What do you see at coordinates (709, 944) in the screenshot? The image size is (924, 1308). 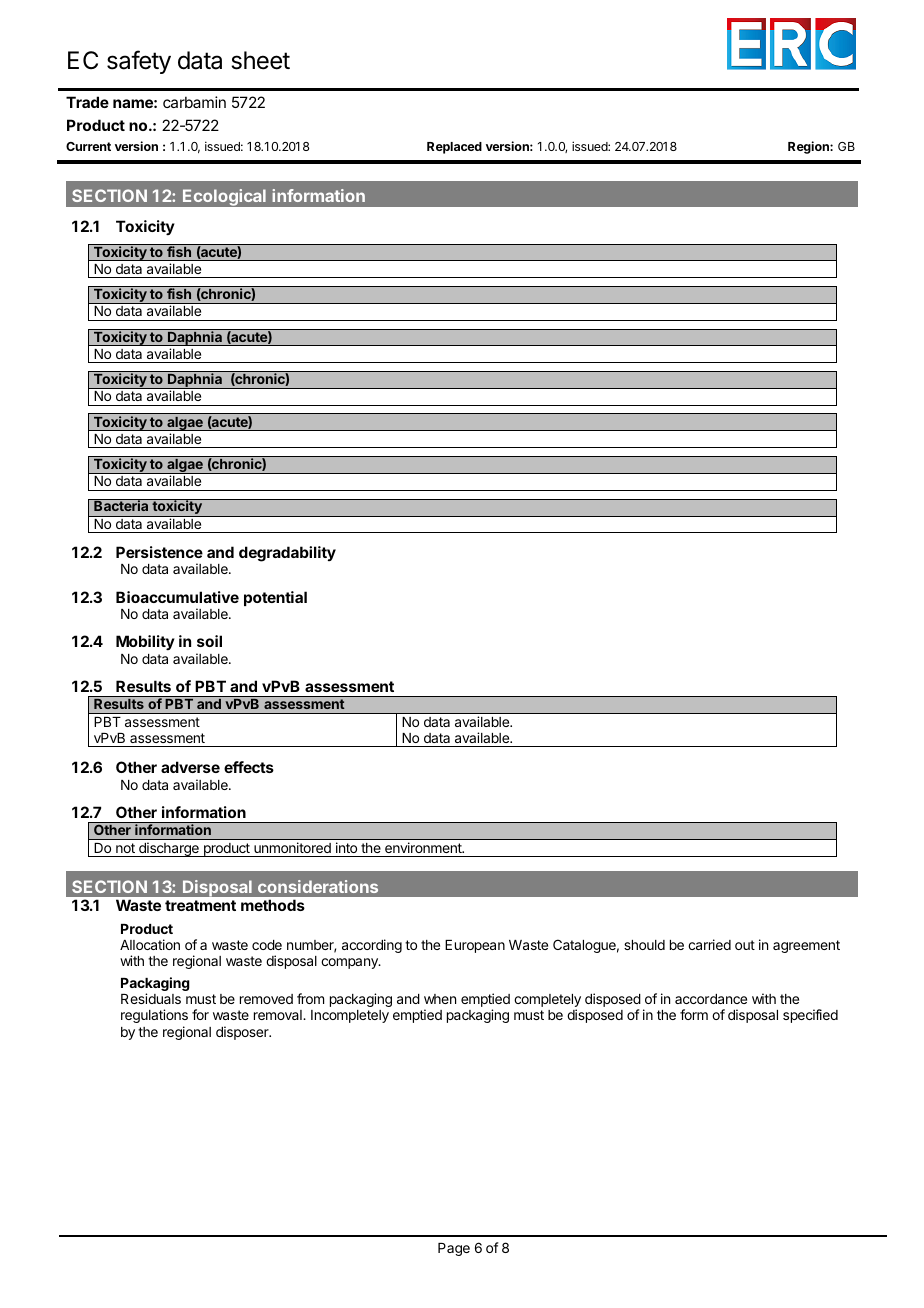 I see `carried` at bounding box center [709, 944].
